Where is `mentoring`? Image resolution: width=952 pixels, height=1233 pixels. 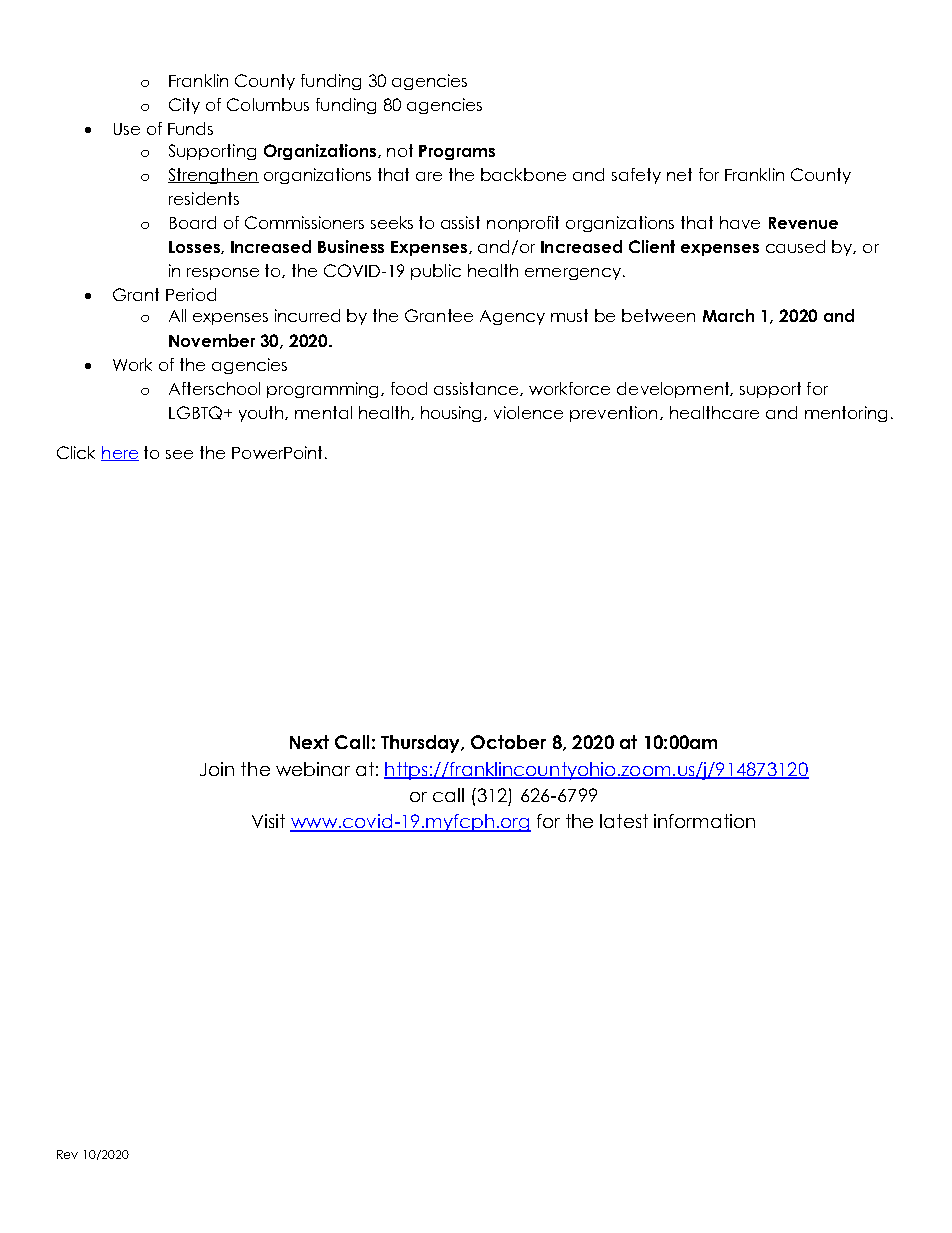
mentoring is located at coordinates (846, 414).
